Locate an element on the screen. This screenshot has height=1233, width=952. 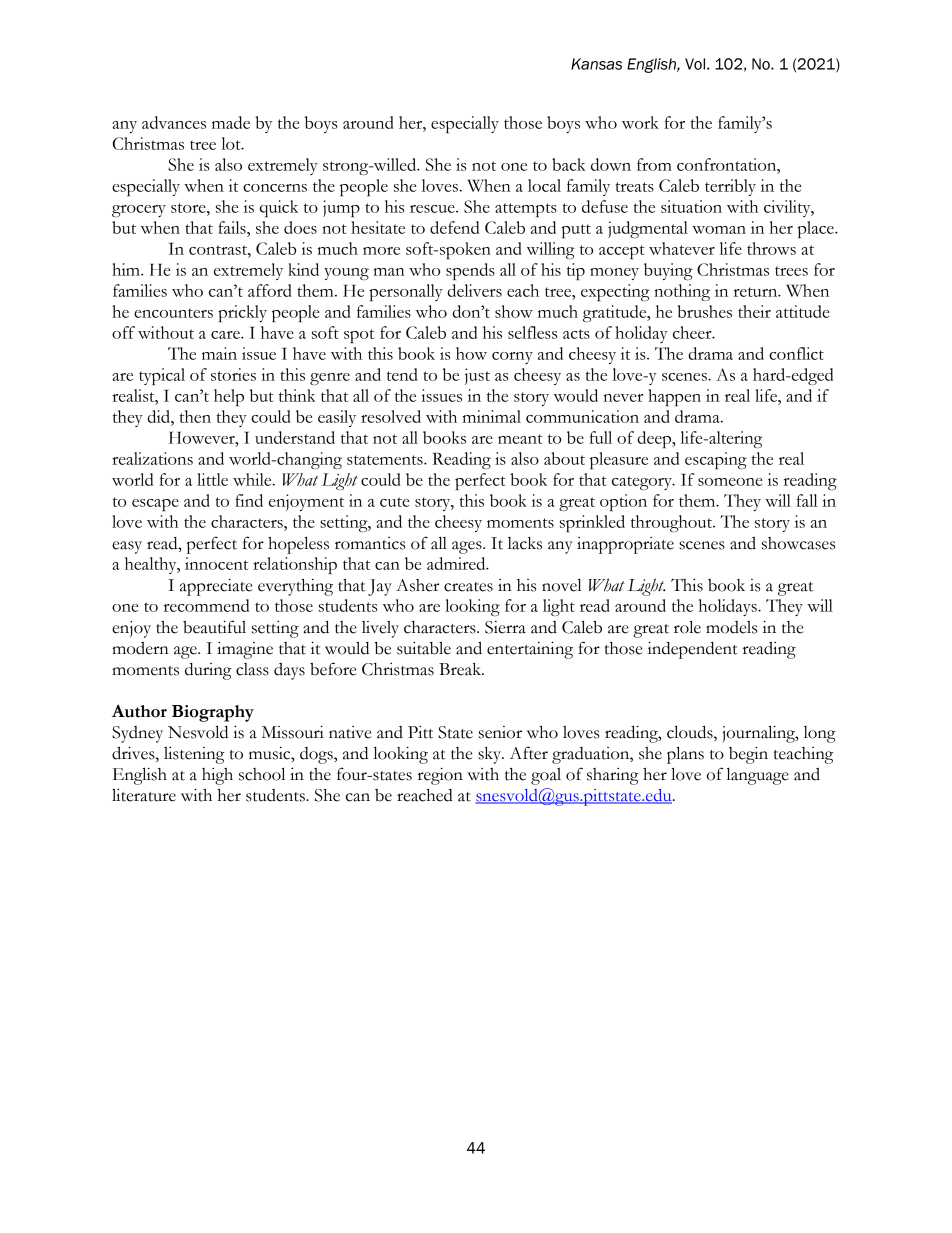
language is located at coordinates (758, 776).
